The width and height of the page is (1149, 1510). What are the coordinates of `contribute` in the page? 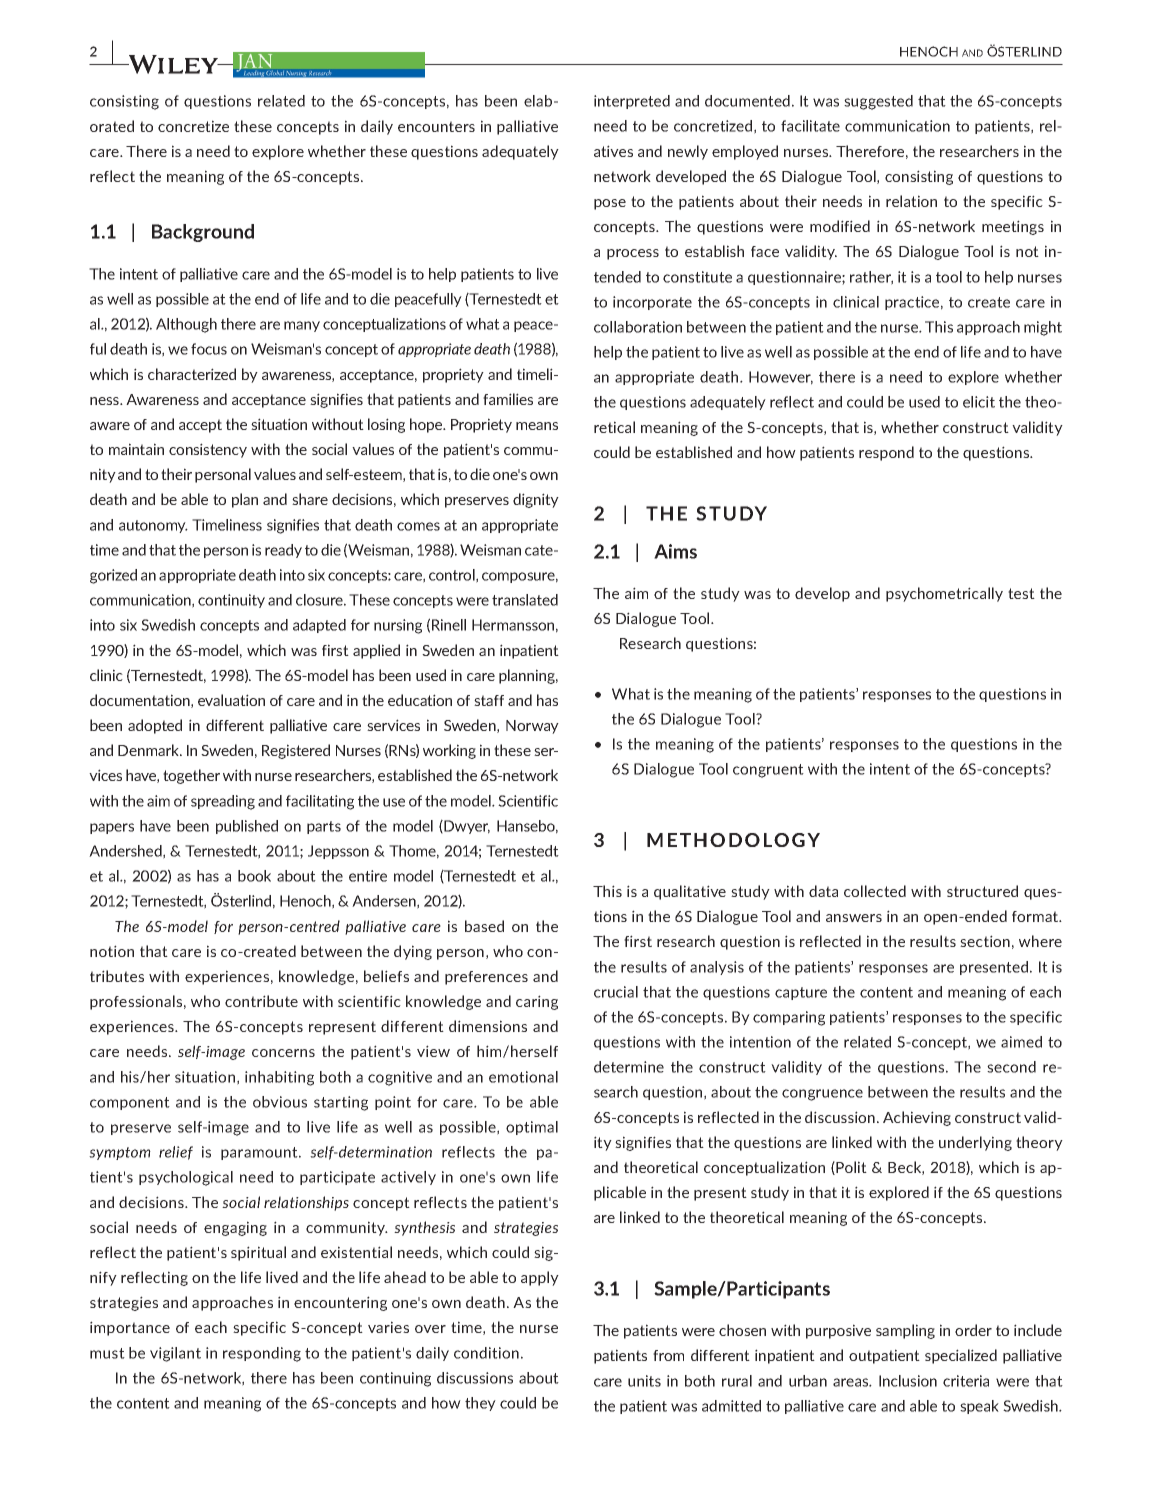 It's located at (261, 1001).
